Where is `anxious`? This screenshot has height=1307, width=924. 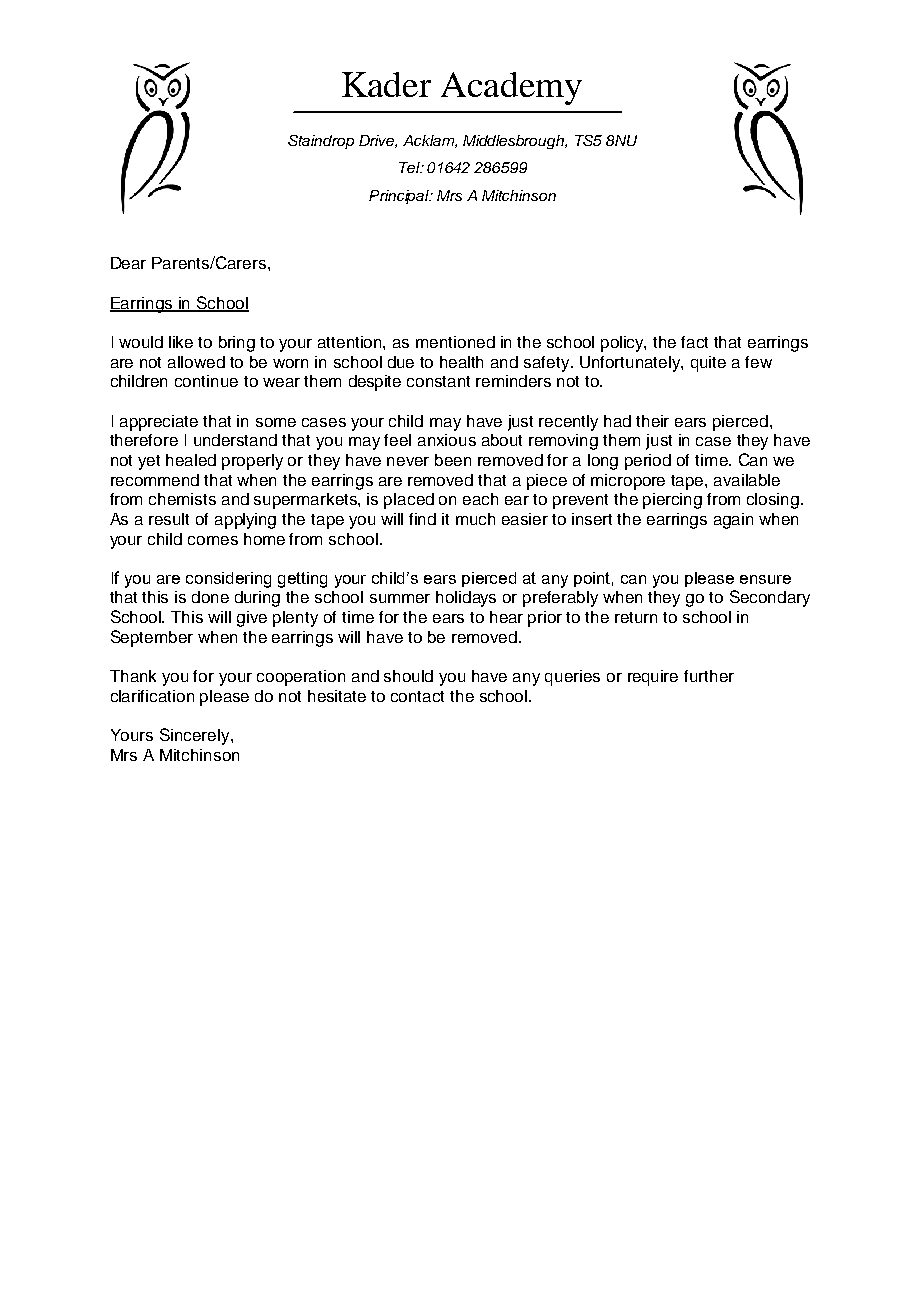
anxious is located at coordinates (447, 440).
